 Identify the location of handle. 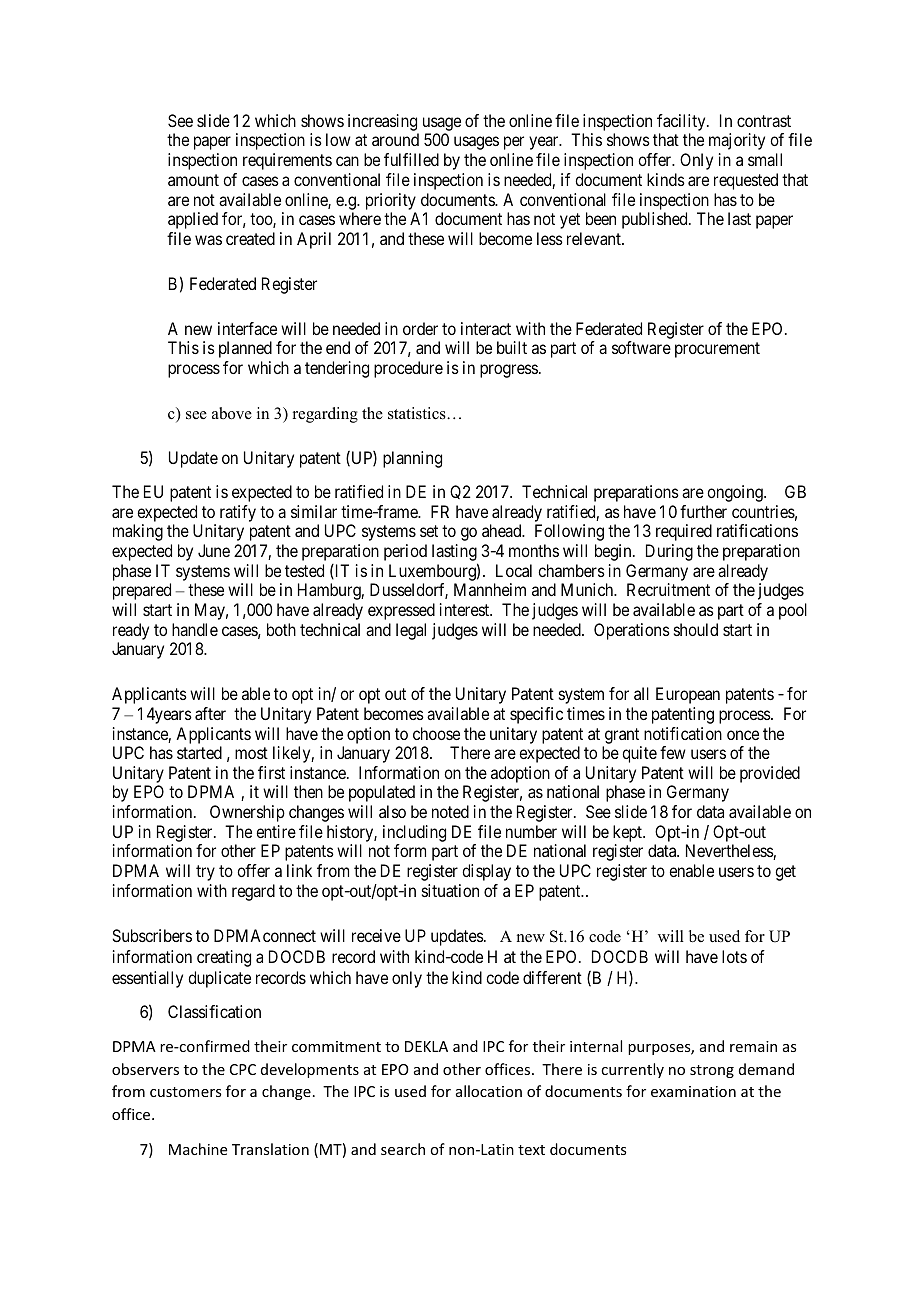
(195, 629).
